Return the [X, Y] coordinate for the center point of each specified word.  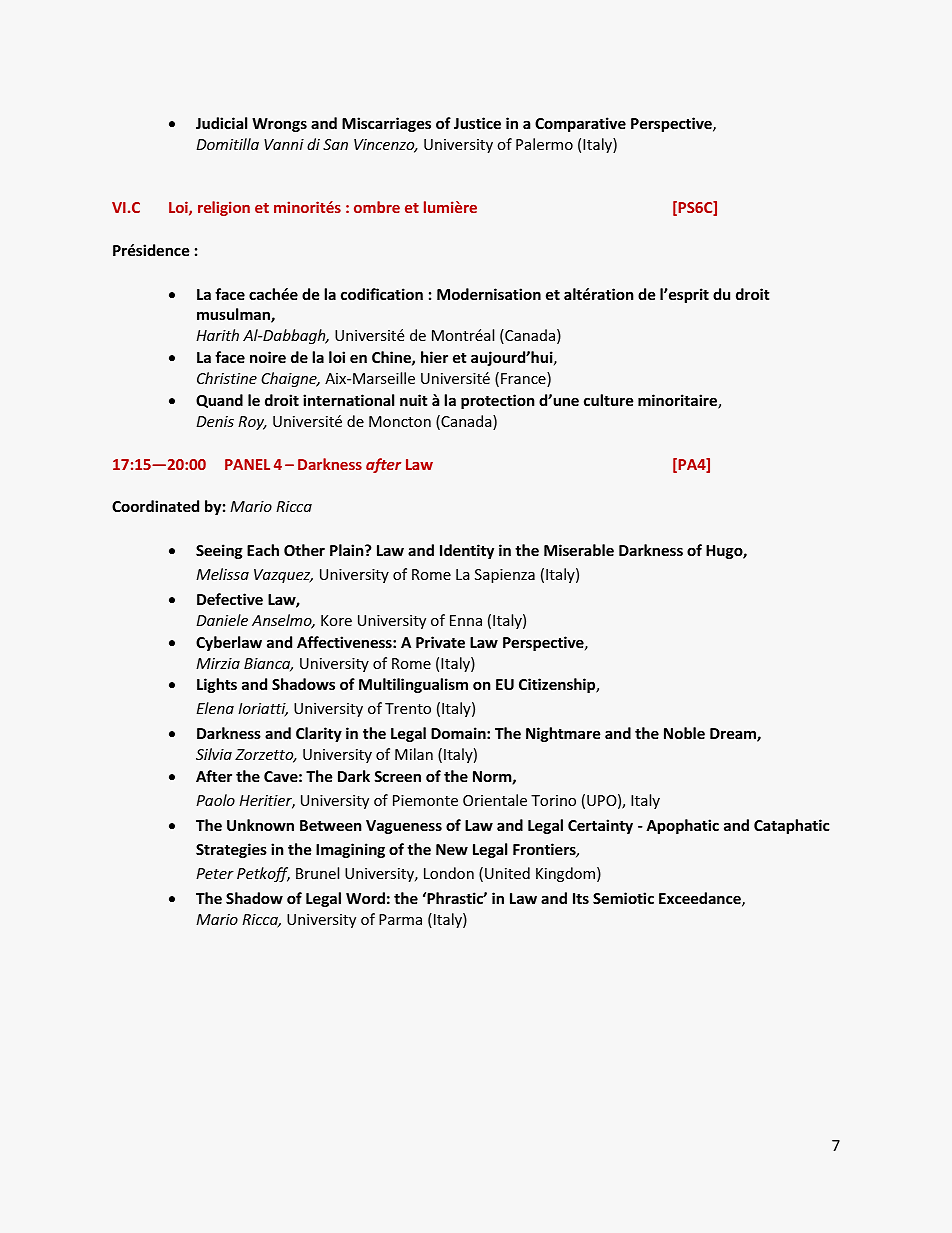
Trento [408, 708]
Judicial [221, 123]
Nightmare [563, 734]
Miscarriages [386, 124]
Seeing [219, 551]
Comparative [580, 124]
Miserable [579, 550]
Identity [467, 551]
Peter [215, 873]
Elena [215, 708]
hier [434, 357]
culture [609, 400]
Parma [400, 919]
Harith [217, 335]
